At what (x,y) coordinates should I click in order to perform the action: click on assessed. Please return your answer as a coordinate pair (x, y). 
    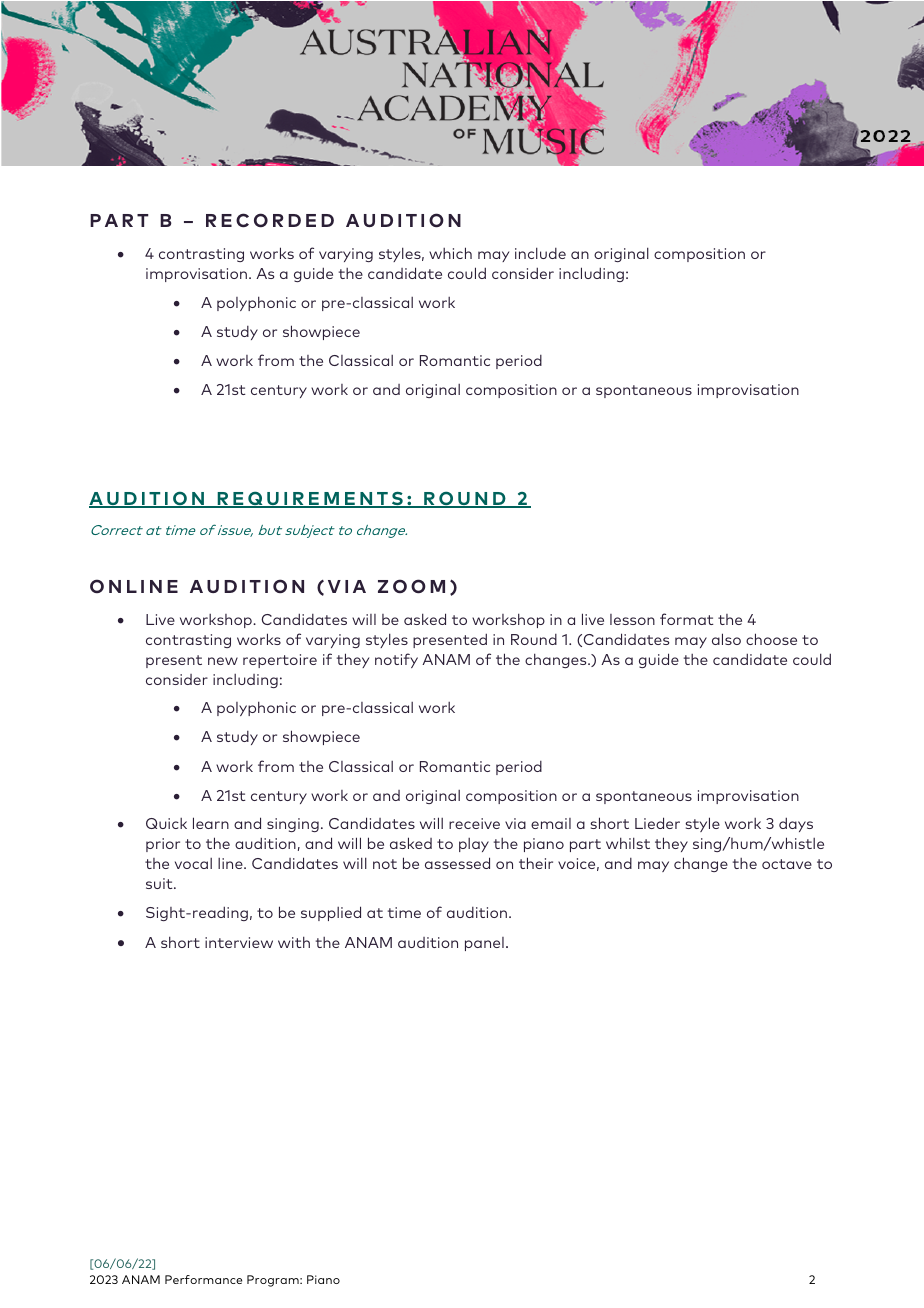
    Looking at the image, I should click on (457, 863).
